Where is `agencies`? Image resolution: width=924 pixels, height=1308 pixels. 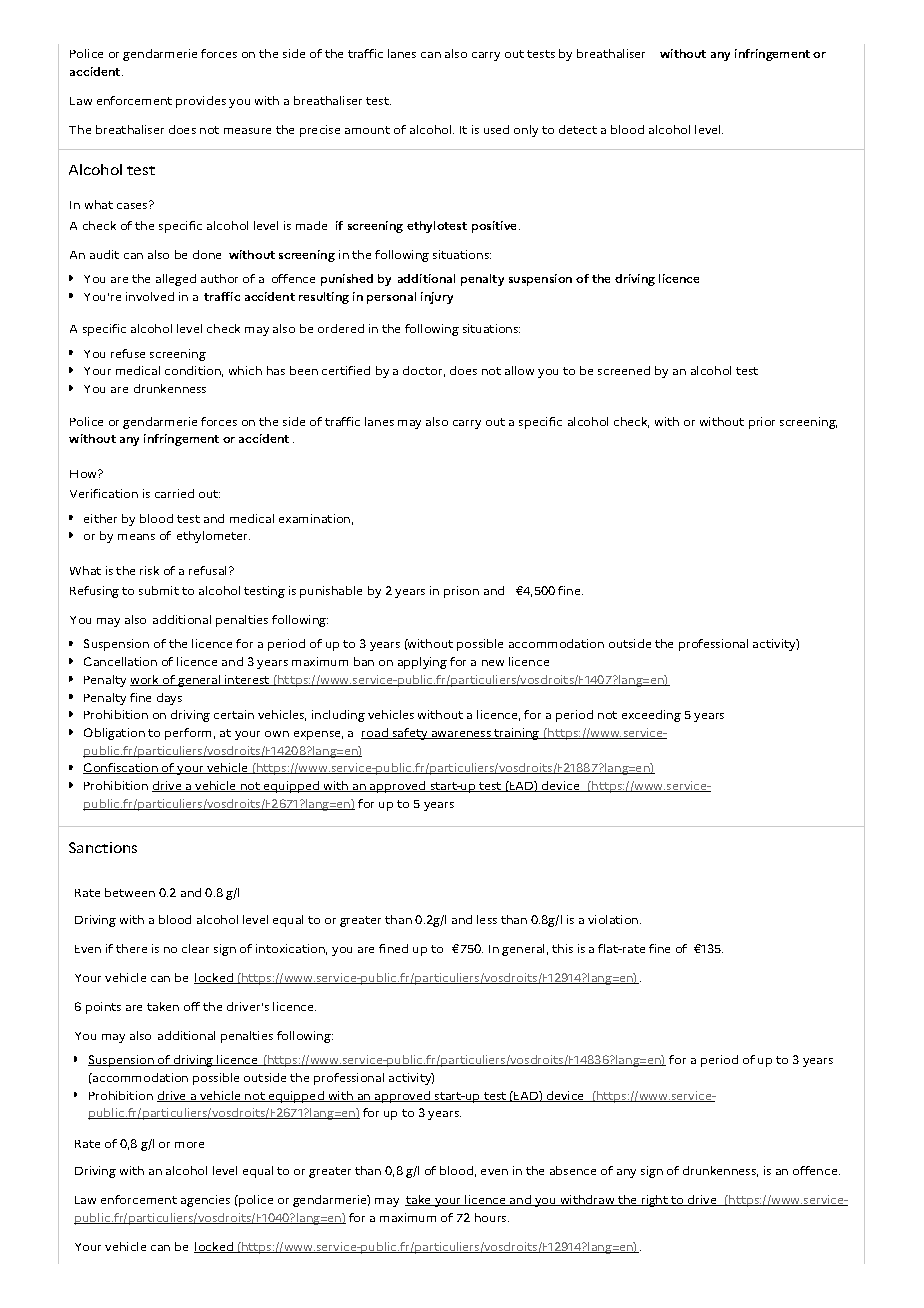
agencies is located at coordinates (205, 1201).
